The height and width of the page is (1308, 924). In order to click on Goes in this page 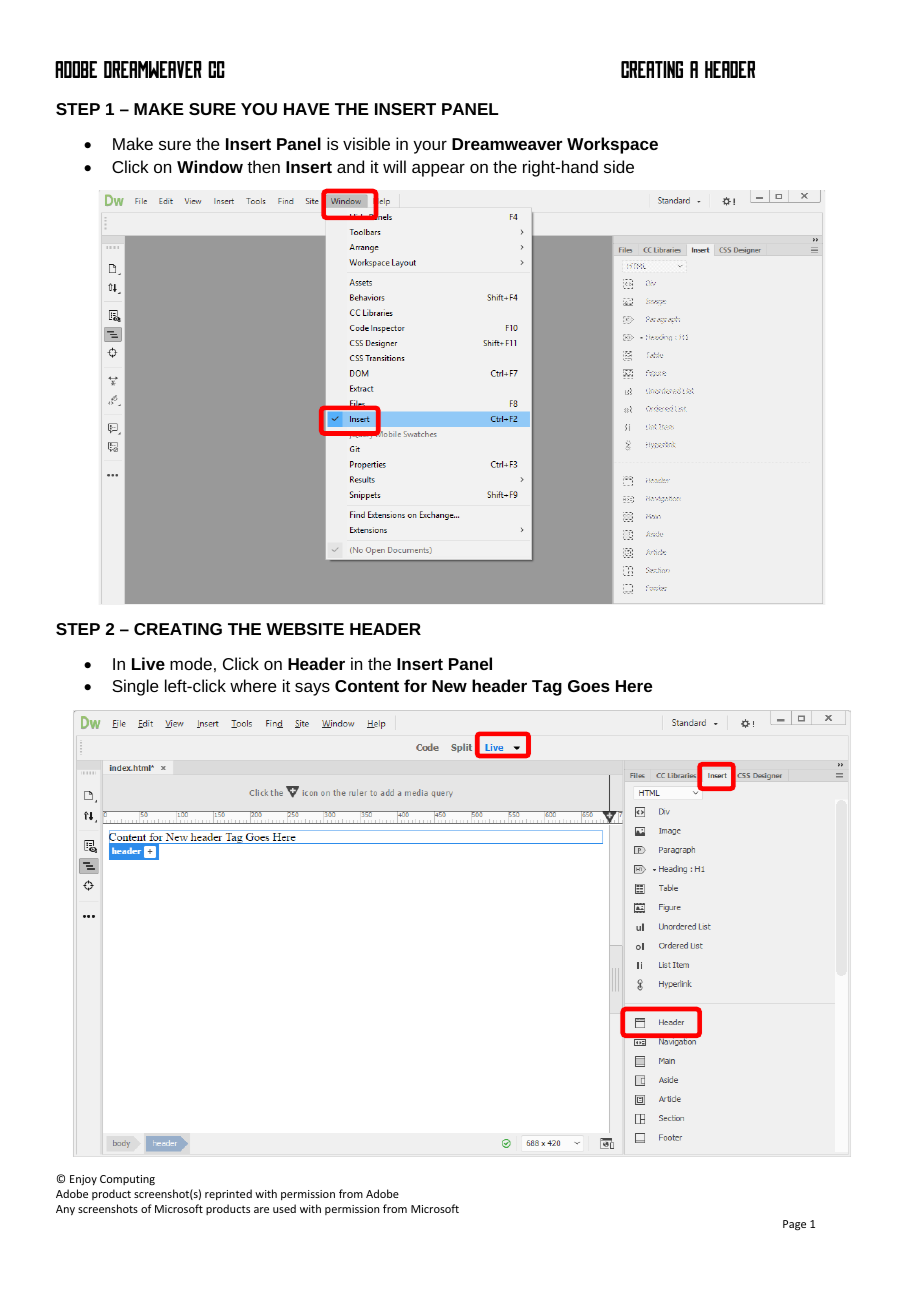, I will do `click(589, 686)`.
